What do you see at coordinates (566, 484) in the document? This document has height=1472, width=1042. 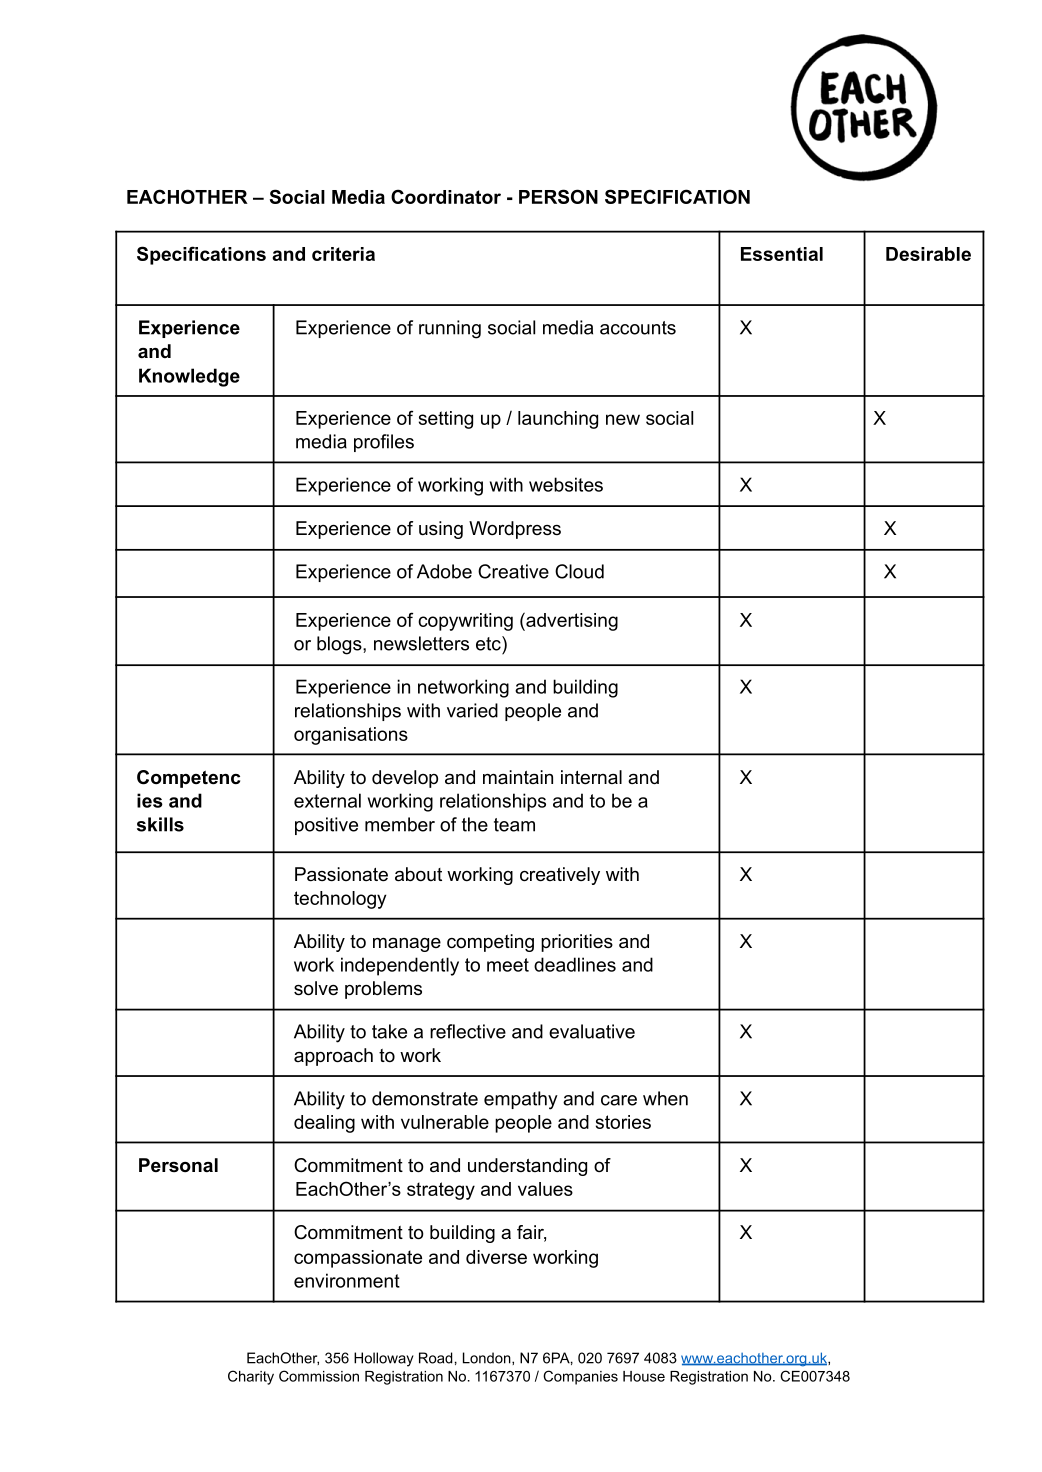 I see `websites` at bounding box center [566, 484].
